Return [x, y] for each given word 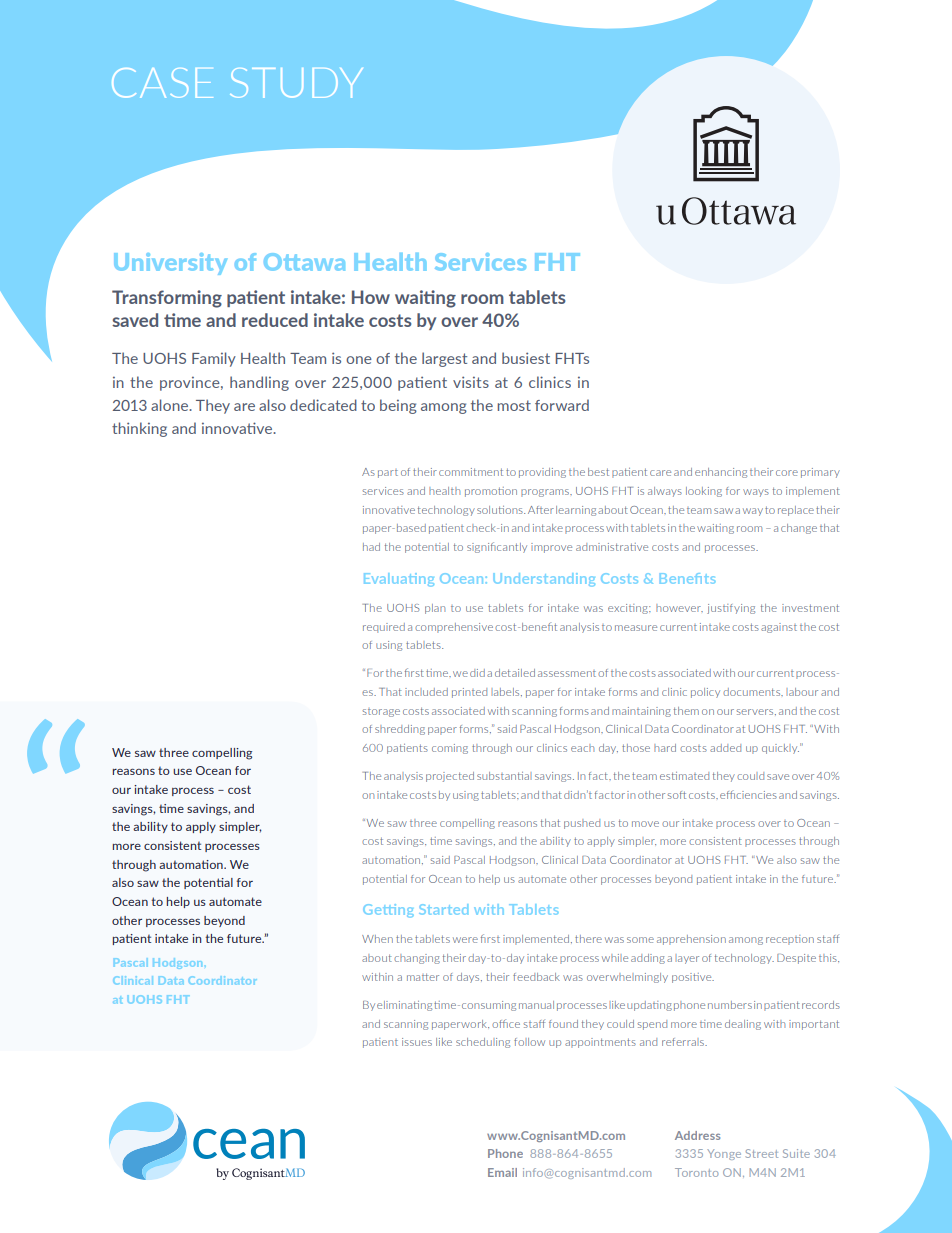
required [384, 628]
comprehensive [454, 628]
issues [417, 1042]
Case [162, 83]
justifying [731, 609]
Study [296, 83]
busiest [526, 358]
